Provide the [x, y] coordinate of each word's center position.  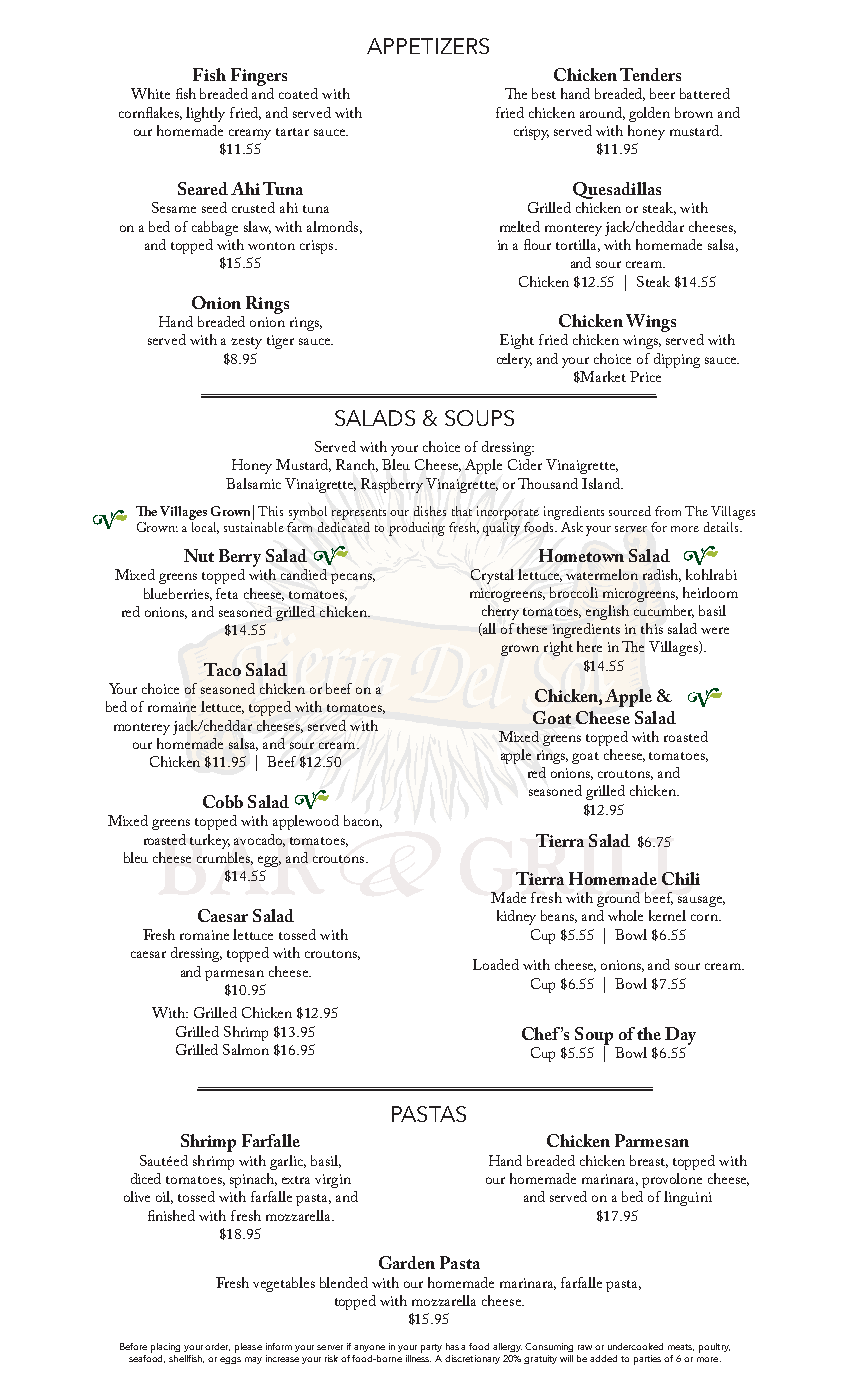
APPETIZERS [428, 46]
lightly [205, 114]
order [217, 1347]
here [589, 646]
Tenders [650, 74]
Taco [222, 669]
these [532, 628]
